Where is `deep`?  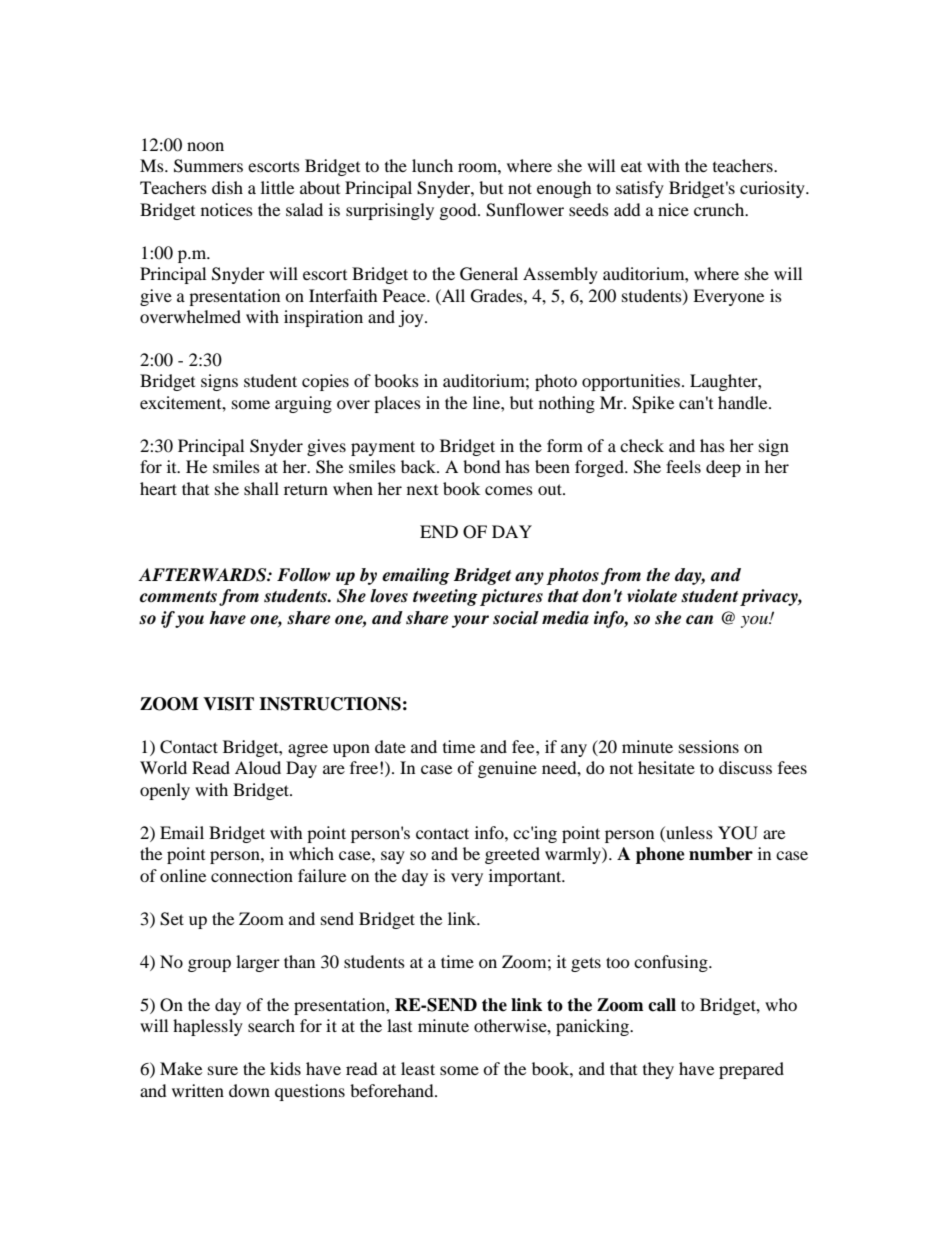
deep is located at coordinates (723, 468).
